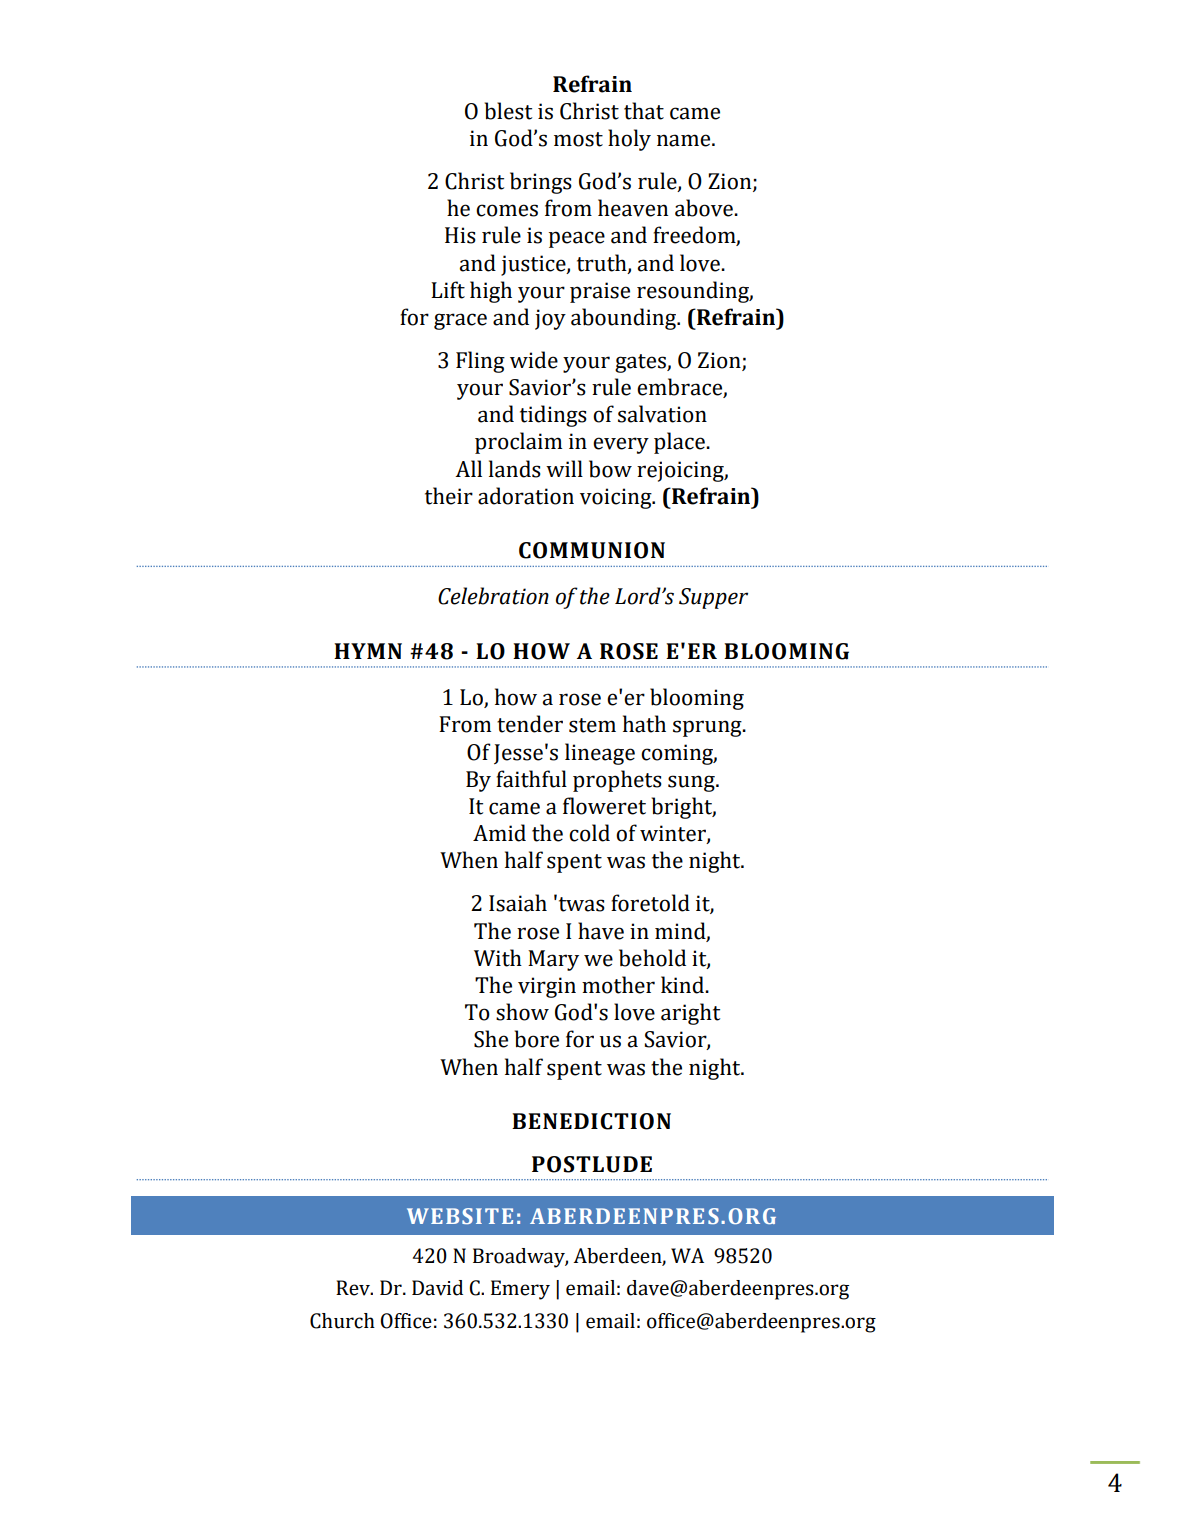 Image resolution: width=1185 pixels, height=1533 pixels. I want to click on brings, so click(541, 183).
